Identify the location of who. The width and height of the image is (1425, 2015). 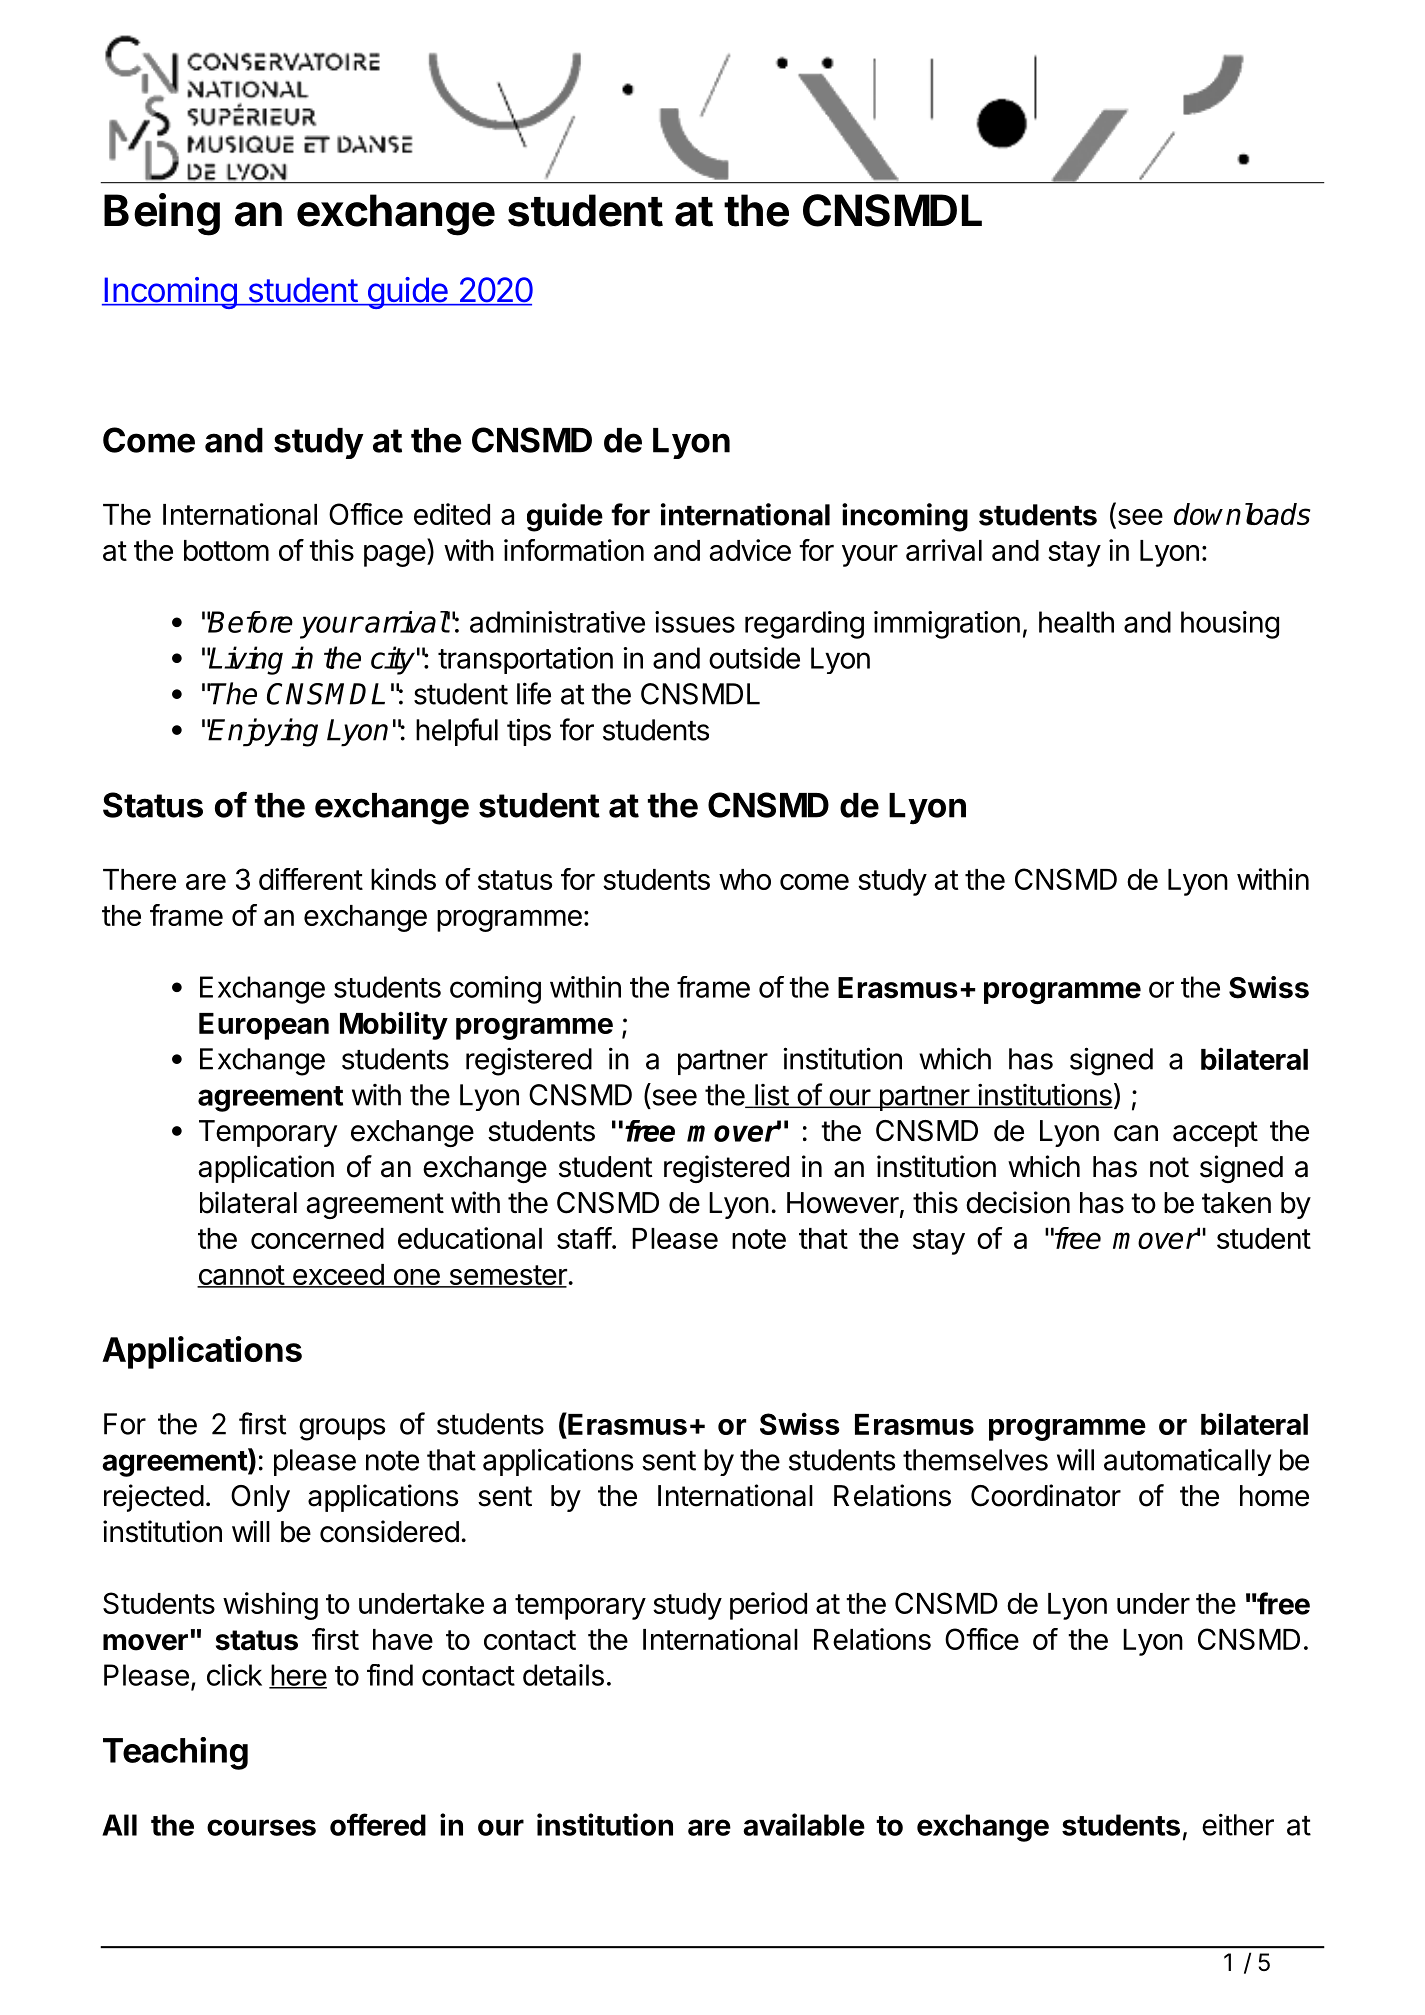
(745, 879).
